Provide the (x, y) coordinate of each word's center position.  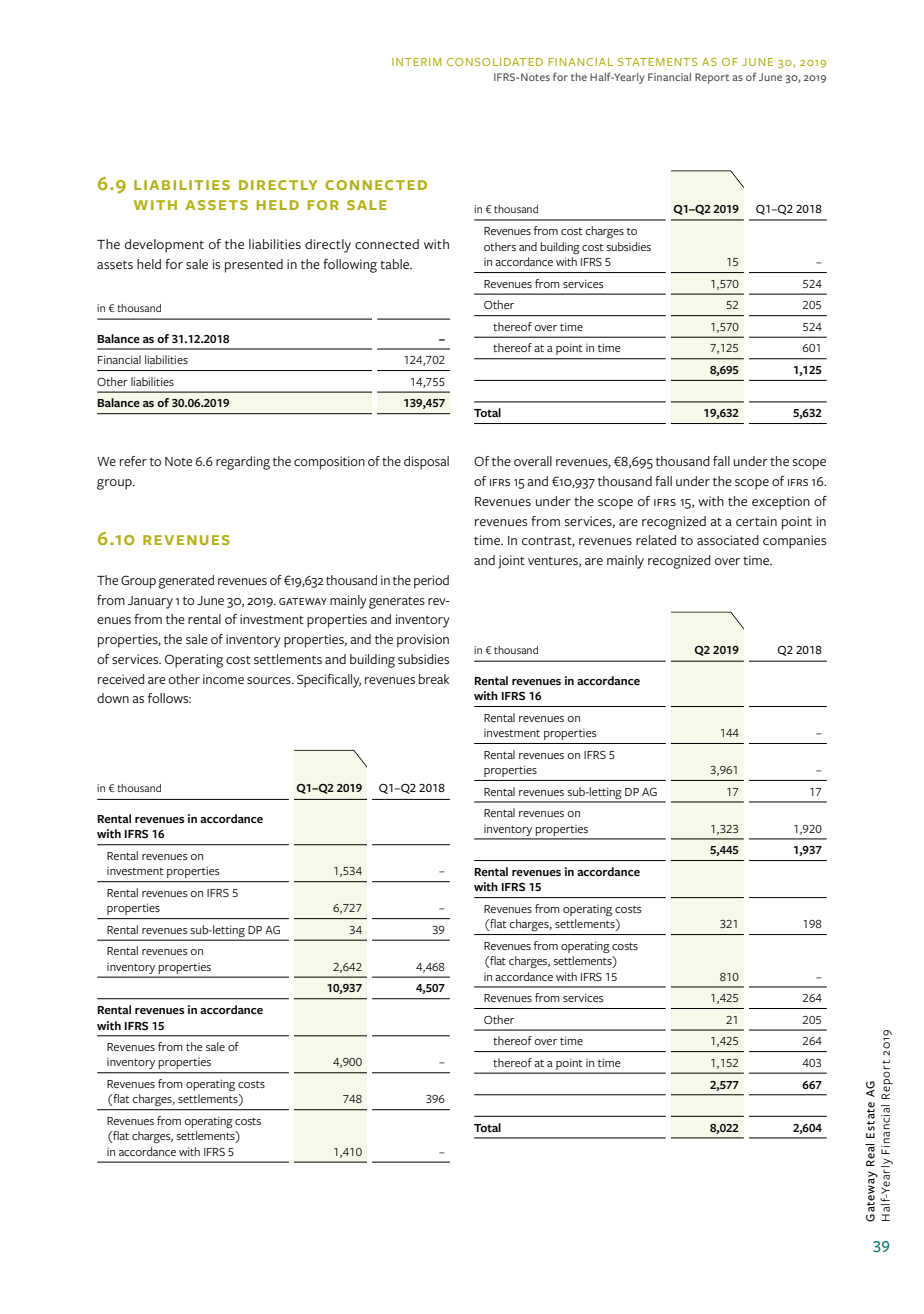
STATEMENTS (657, 62)
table (395, 264)
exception (781, 503)
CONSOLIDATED (495, 62)
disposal (426, 463)
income (223, 679)
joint (511, 562)
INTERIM (417, 62)
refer (133, 461)
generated (186, 582)
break (434, 679)
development (164, 246)
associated (728, 540)
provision (423, 641)
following (350, 266)
